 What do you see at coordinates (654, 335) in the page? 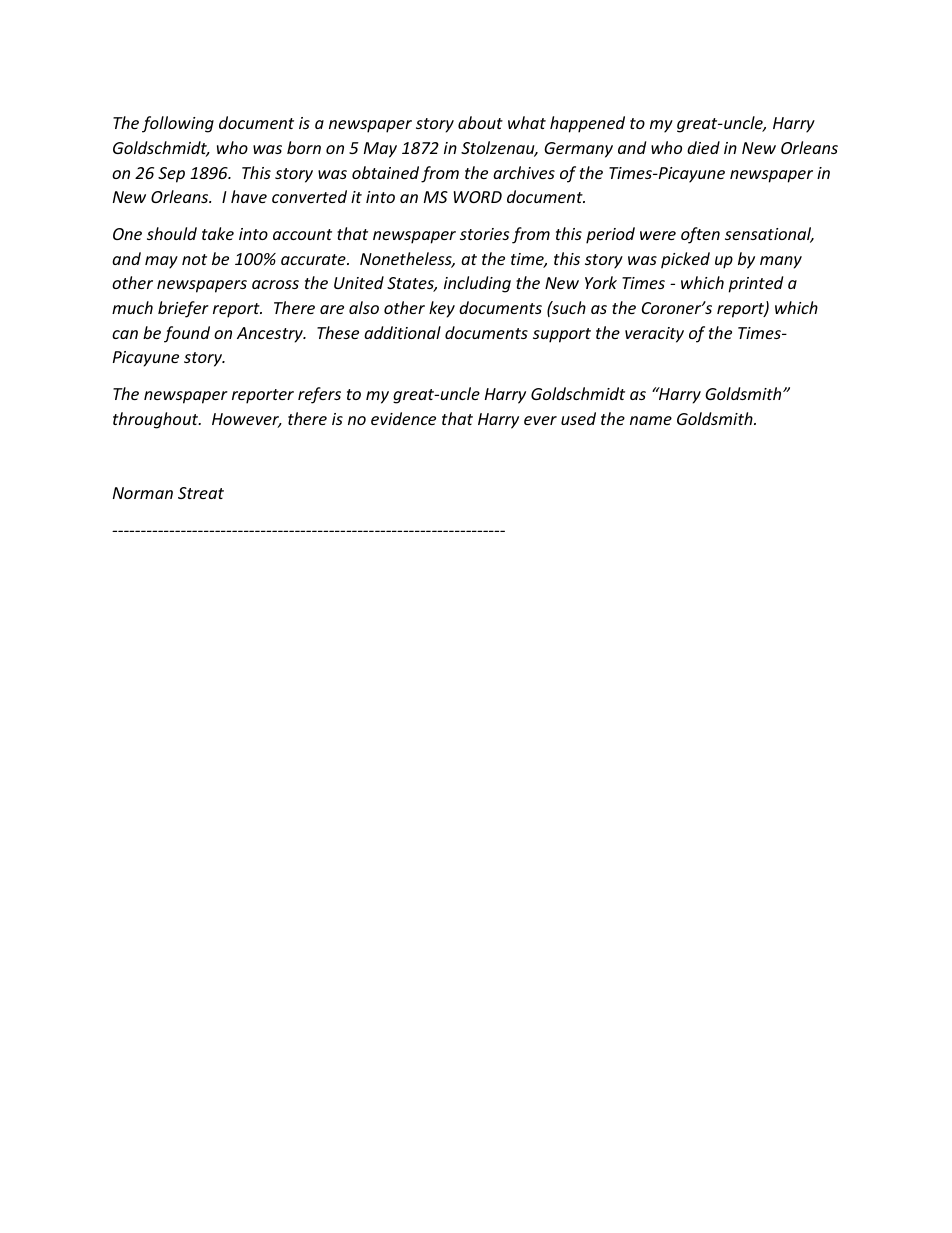
I see `veracity` at bounding box center [654, 335].
